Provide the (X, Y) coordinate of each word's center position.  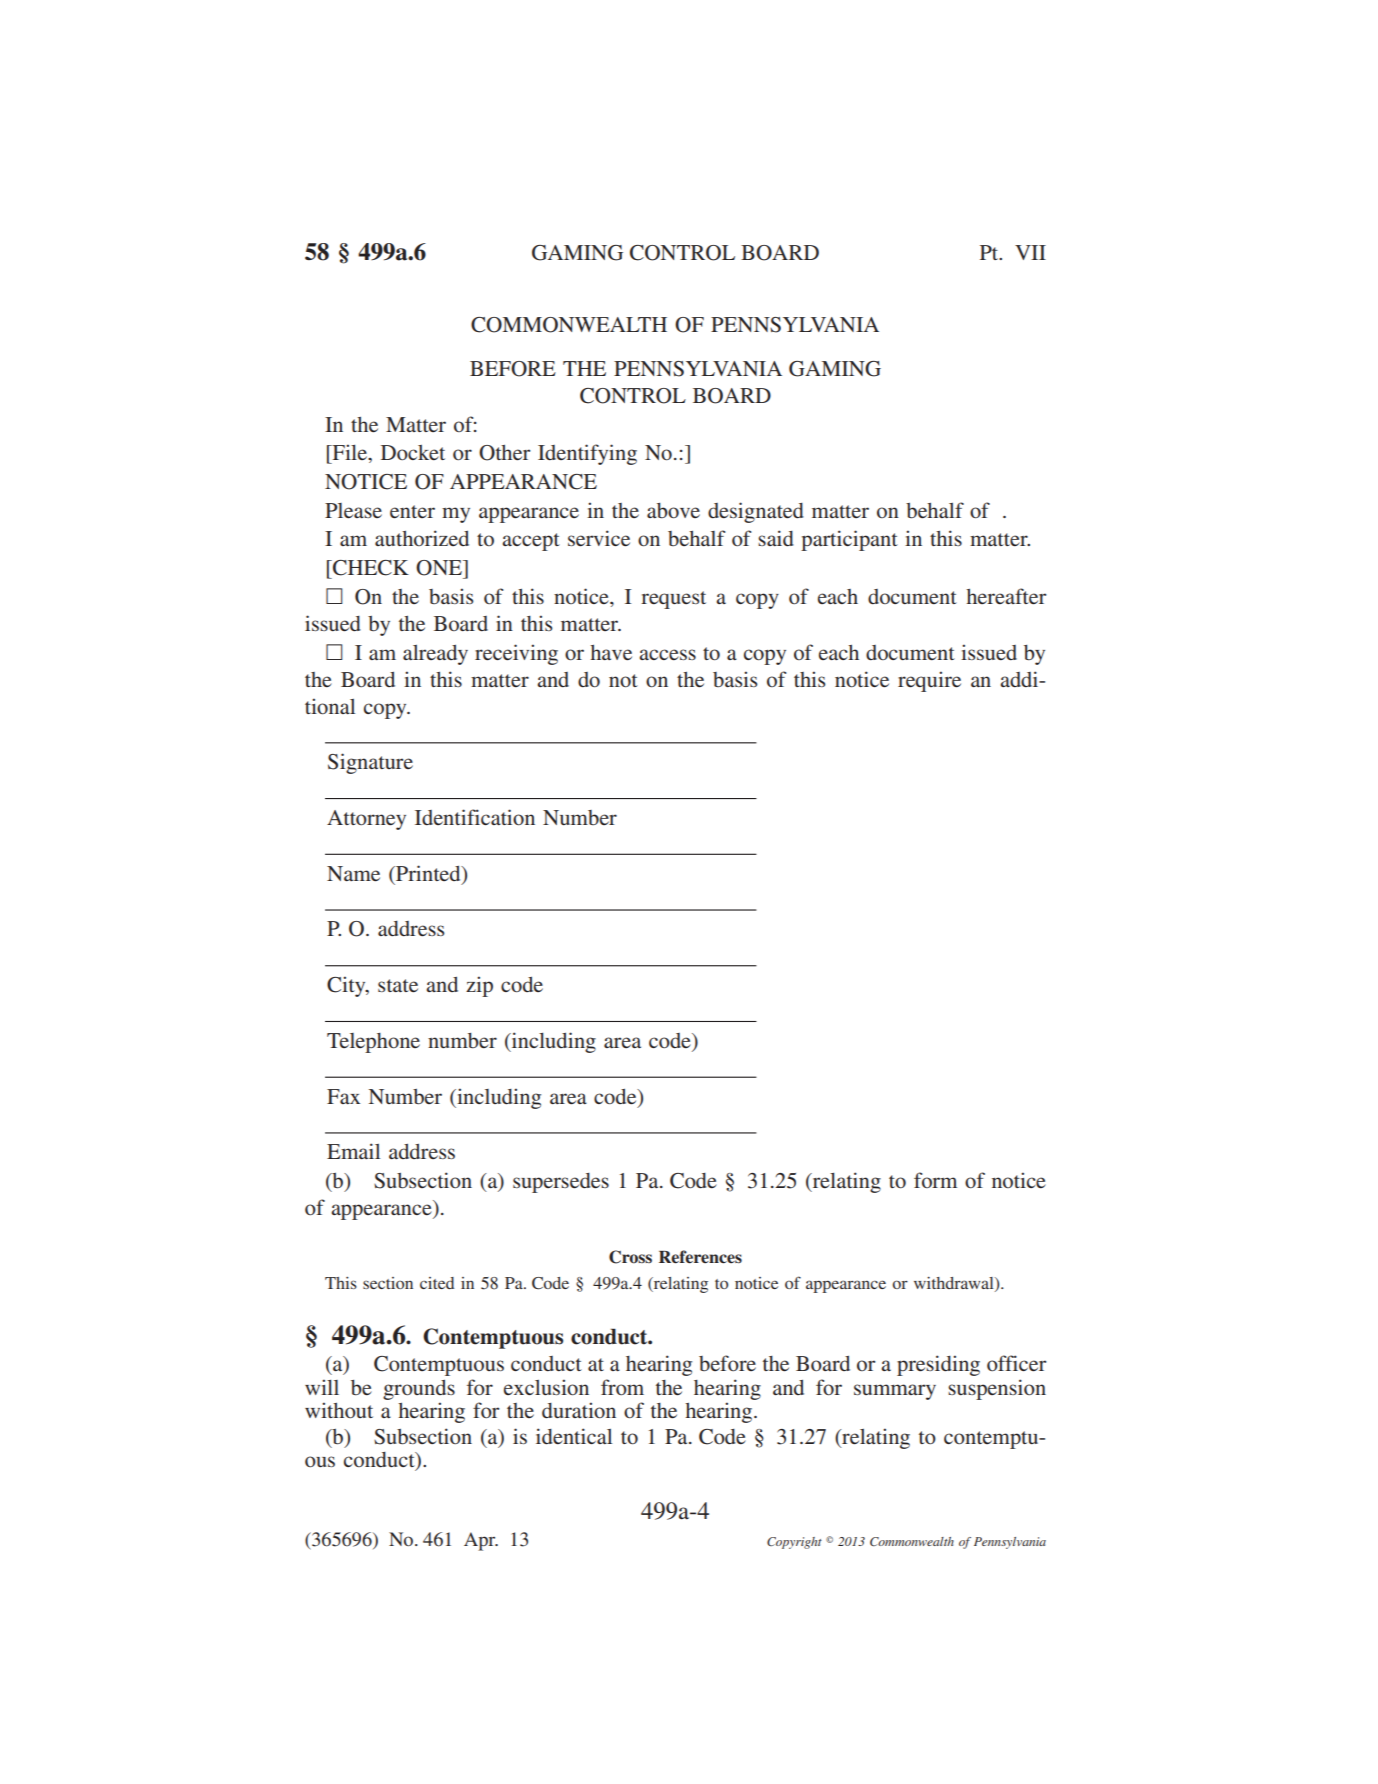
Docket (413, 452)
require (929, 681)
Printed (428, 873)
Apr (481, 1541)
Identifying (587, 454)
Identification (475, 817)
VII (1030, 252)
